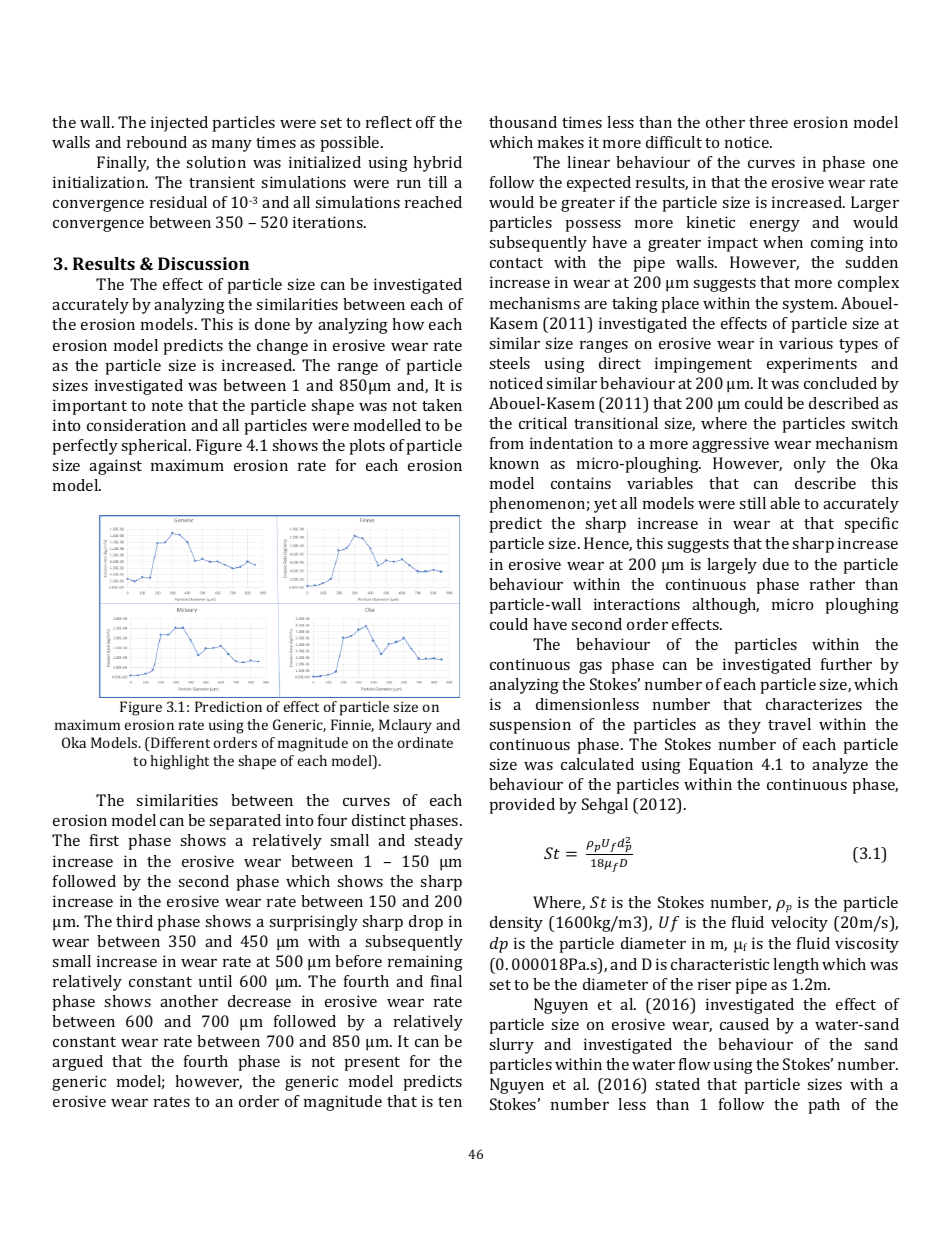 The height and width of the screenshot is (1233, 952). I want to click on three, so click(768, 122).
